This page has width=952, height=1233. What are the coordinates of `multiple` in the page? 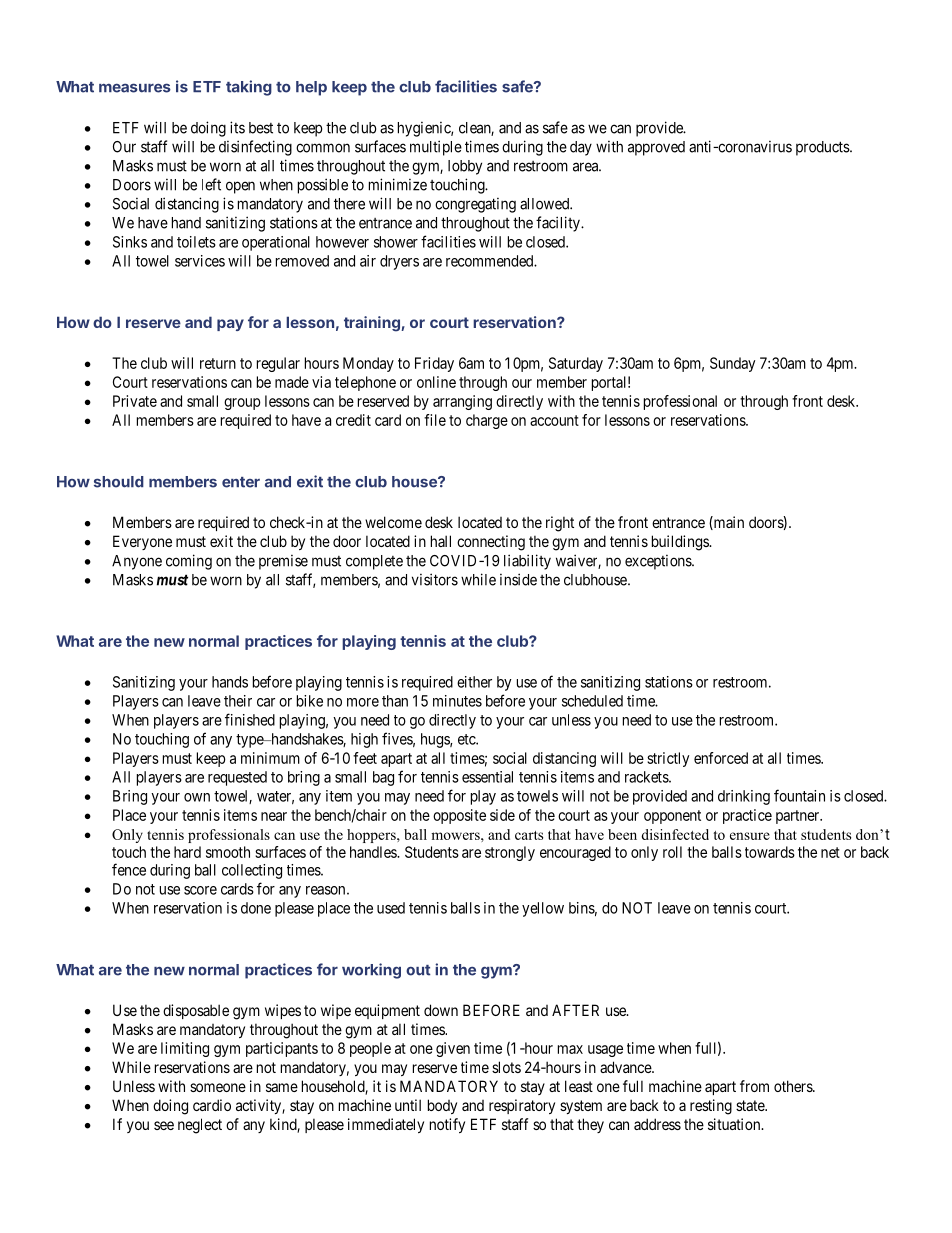 It's located at (436, 148).
